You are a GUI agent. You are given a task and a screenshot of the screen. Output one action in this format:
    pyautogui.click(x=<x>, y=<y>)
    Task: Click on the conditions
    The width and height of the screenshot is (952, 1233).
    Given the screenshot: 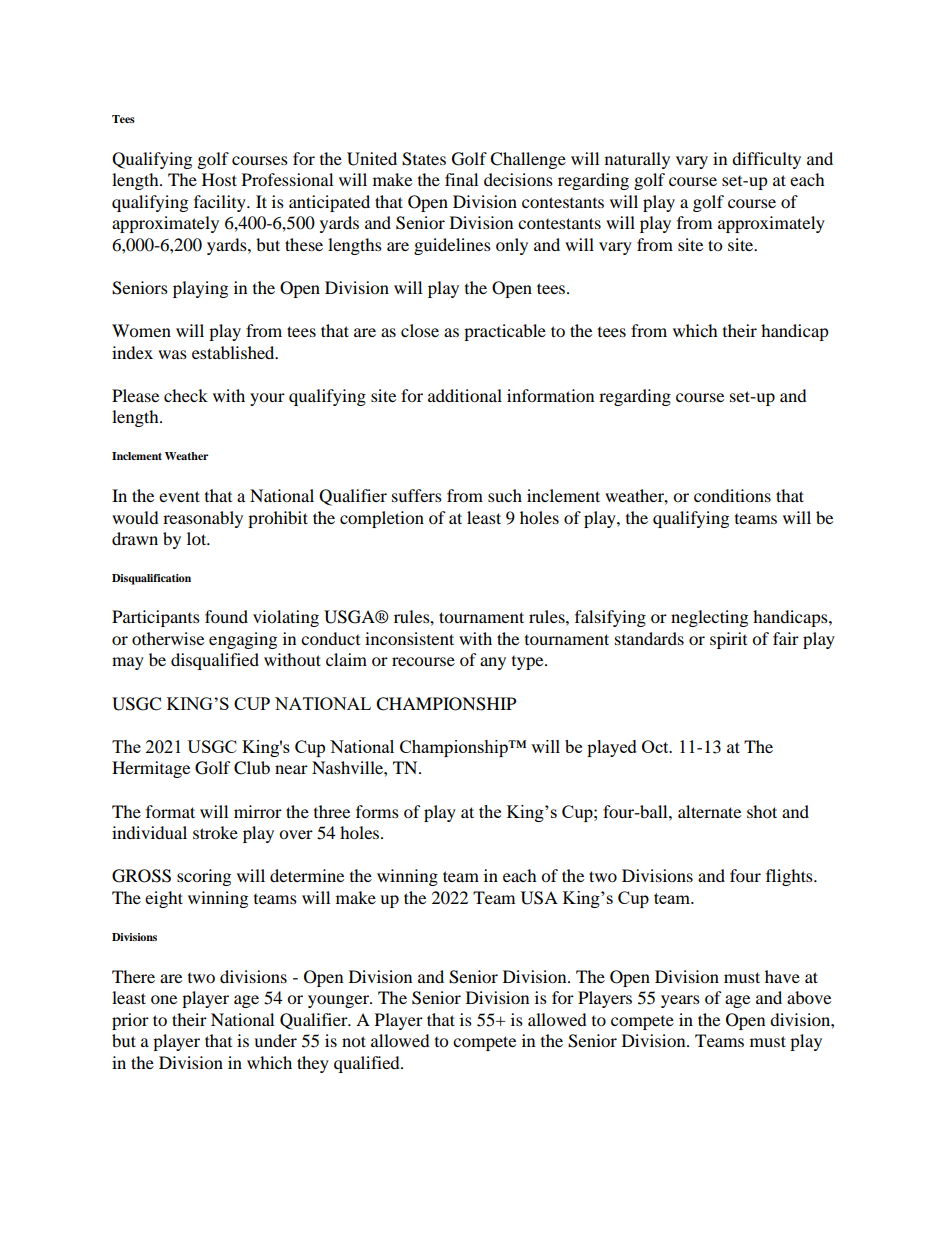 What is the action you would take?
    pyautogui.click(x=732, y=495)
